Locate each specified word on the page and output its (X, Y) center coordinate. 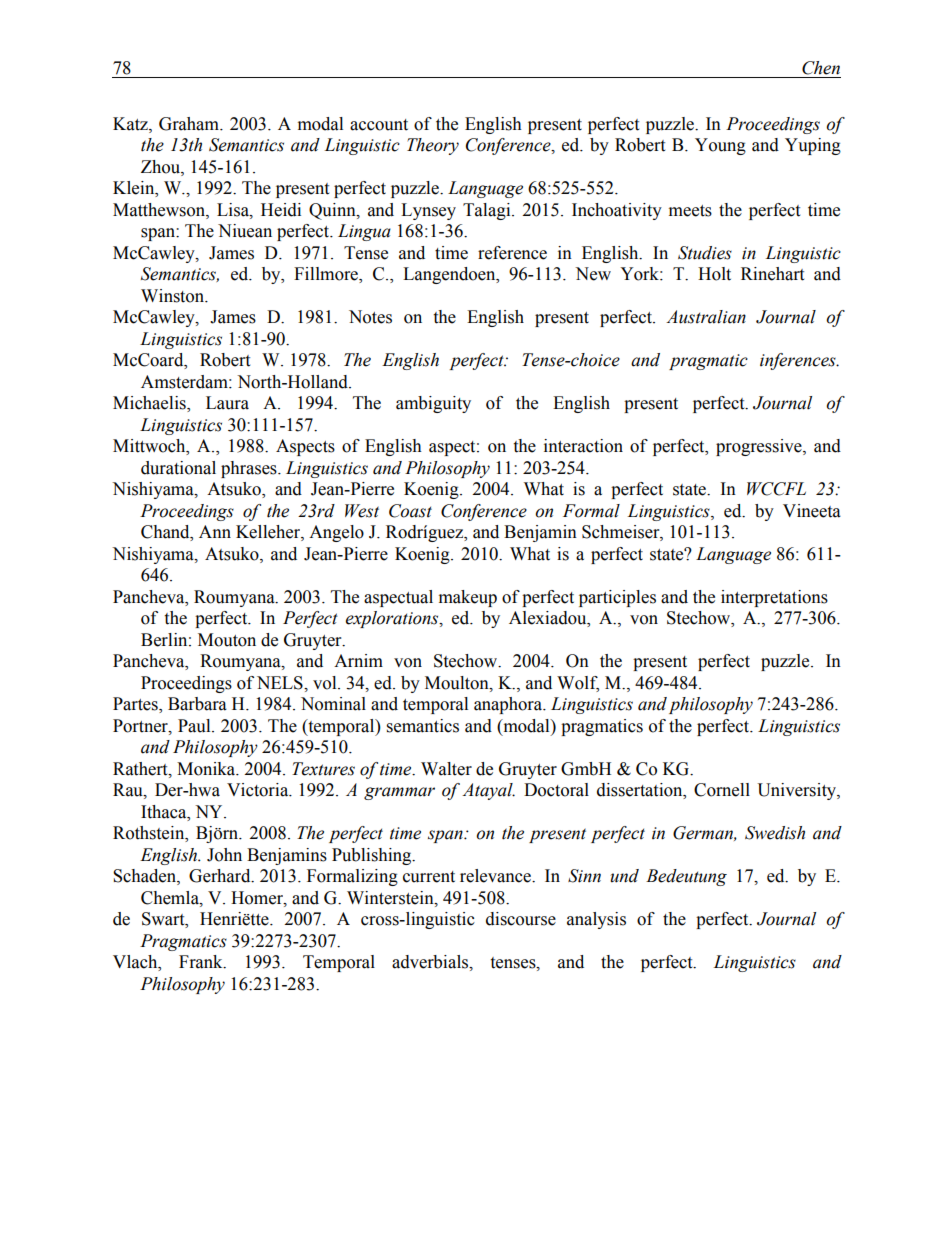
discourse (521, 919)
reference (512, 253)
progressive (760, 447)
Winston (174, 296)
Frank (202, 962)
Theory (433, 146)
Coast (410, 511)
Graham (190, 124)
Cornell (722, 790)
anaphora (509, 705)
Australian (706, 317)
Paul (195, 726)
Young (720, 146)
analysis (596, 920)
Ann (215, 531)
